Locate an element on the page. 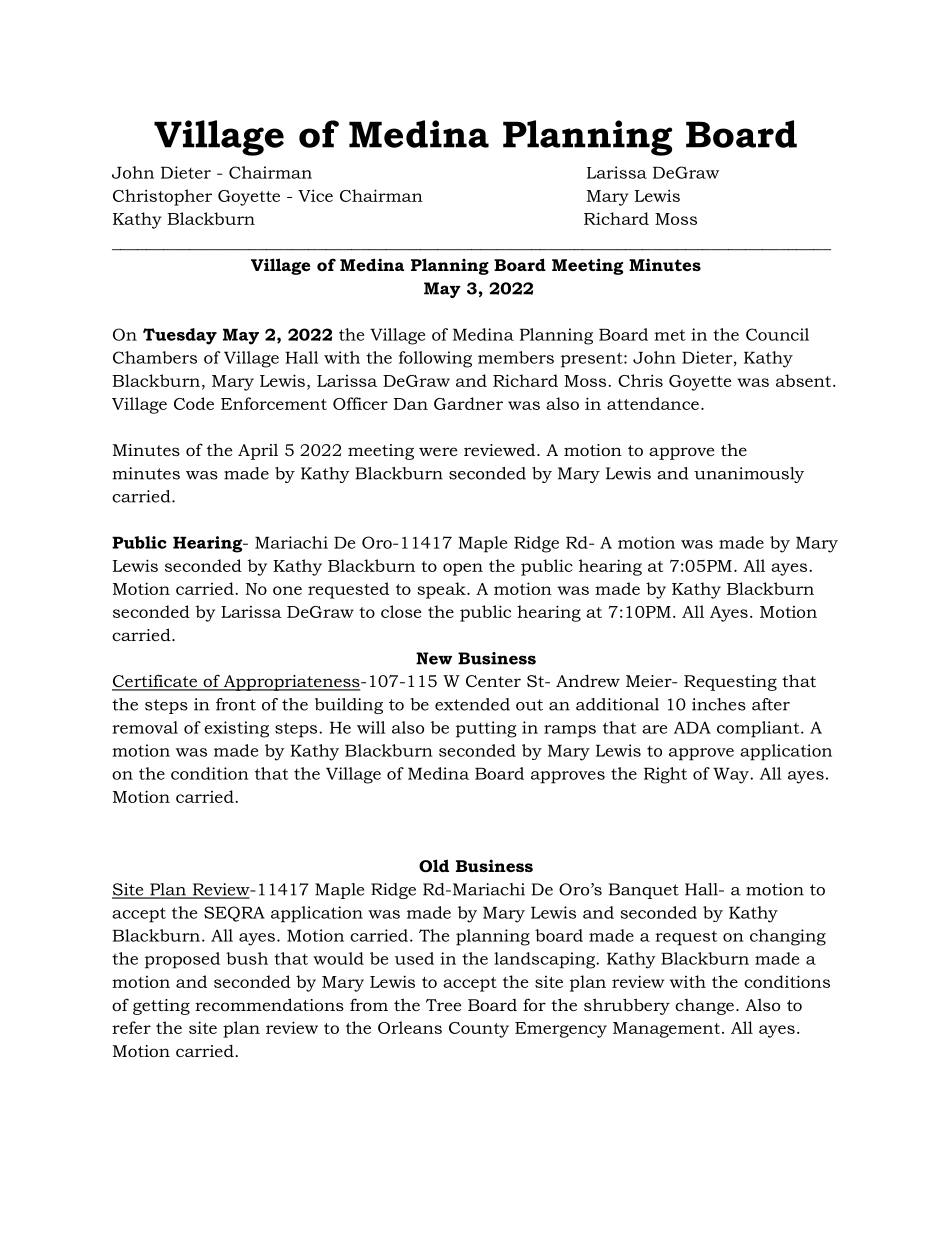 This document has height=1233, width=952. Council is located at coordinates (777, 334).
